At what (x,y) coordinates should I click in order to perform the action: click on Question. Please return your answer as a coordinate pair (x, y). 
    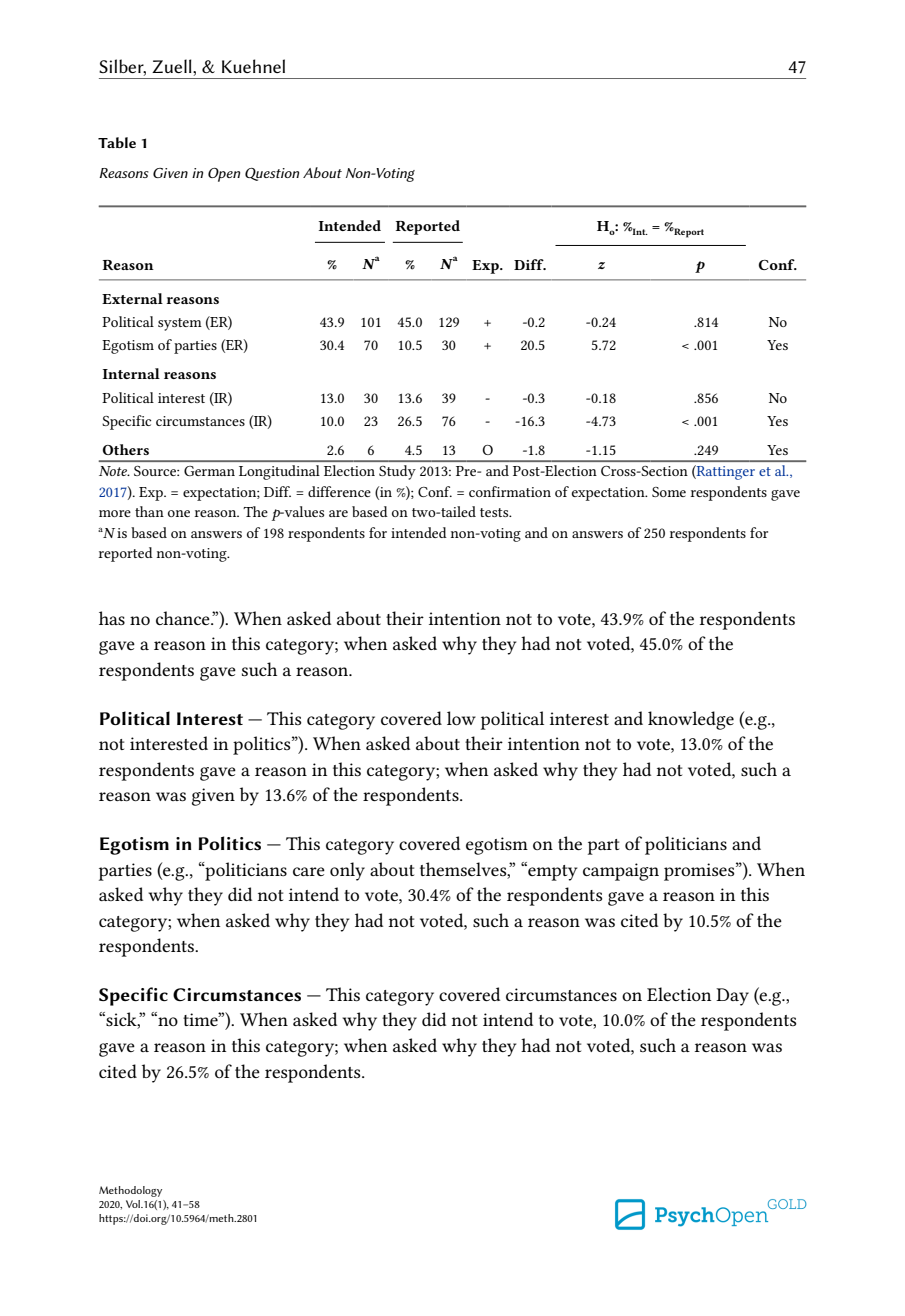
    Looking at the image, I should click on (272, 174).
